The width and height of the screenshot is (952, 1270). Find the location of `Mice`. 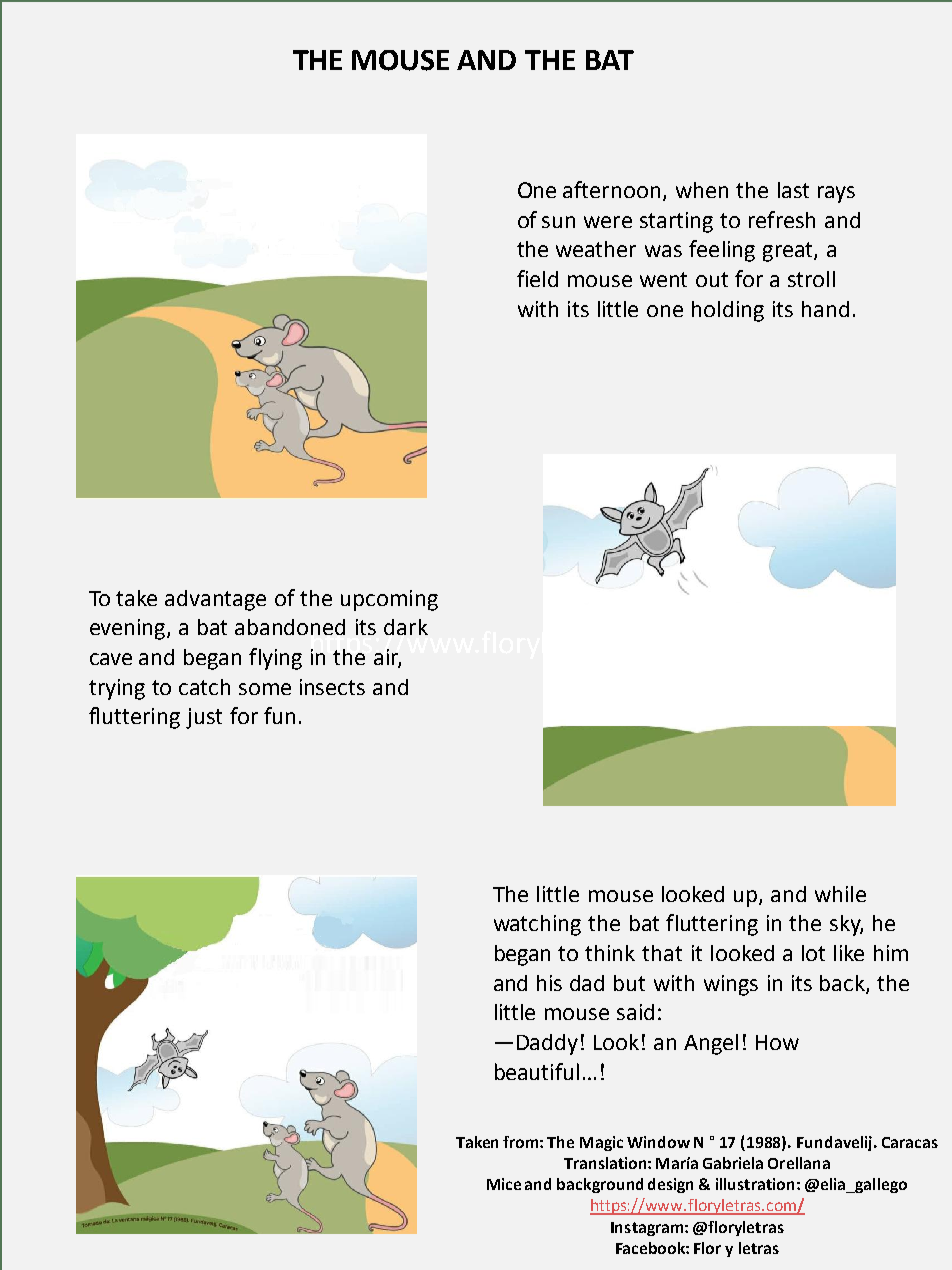

Mice is located at coordinates (504, 1184).
